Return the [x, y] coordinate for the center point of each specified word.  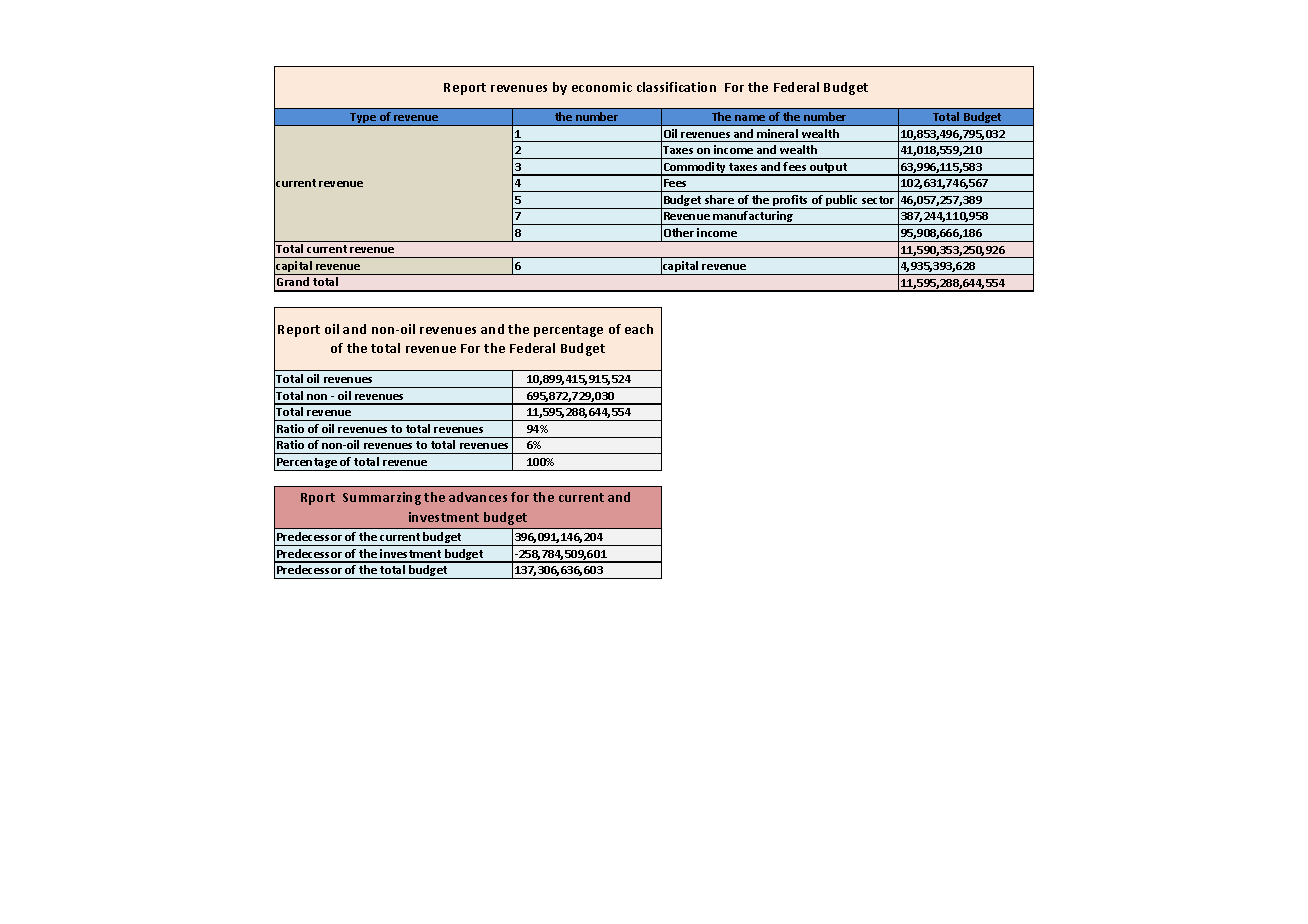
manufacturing [754, 218]
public [843, 202]
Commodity [695, 169]
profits [791, 202]
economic [602, 87]
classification [676, 87]
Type [363, 119]
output [829, 169]
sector [878, 200]
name [750, 118]
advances [478, 497]
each [639, 329]
